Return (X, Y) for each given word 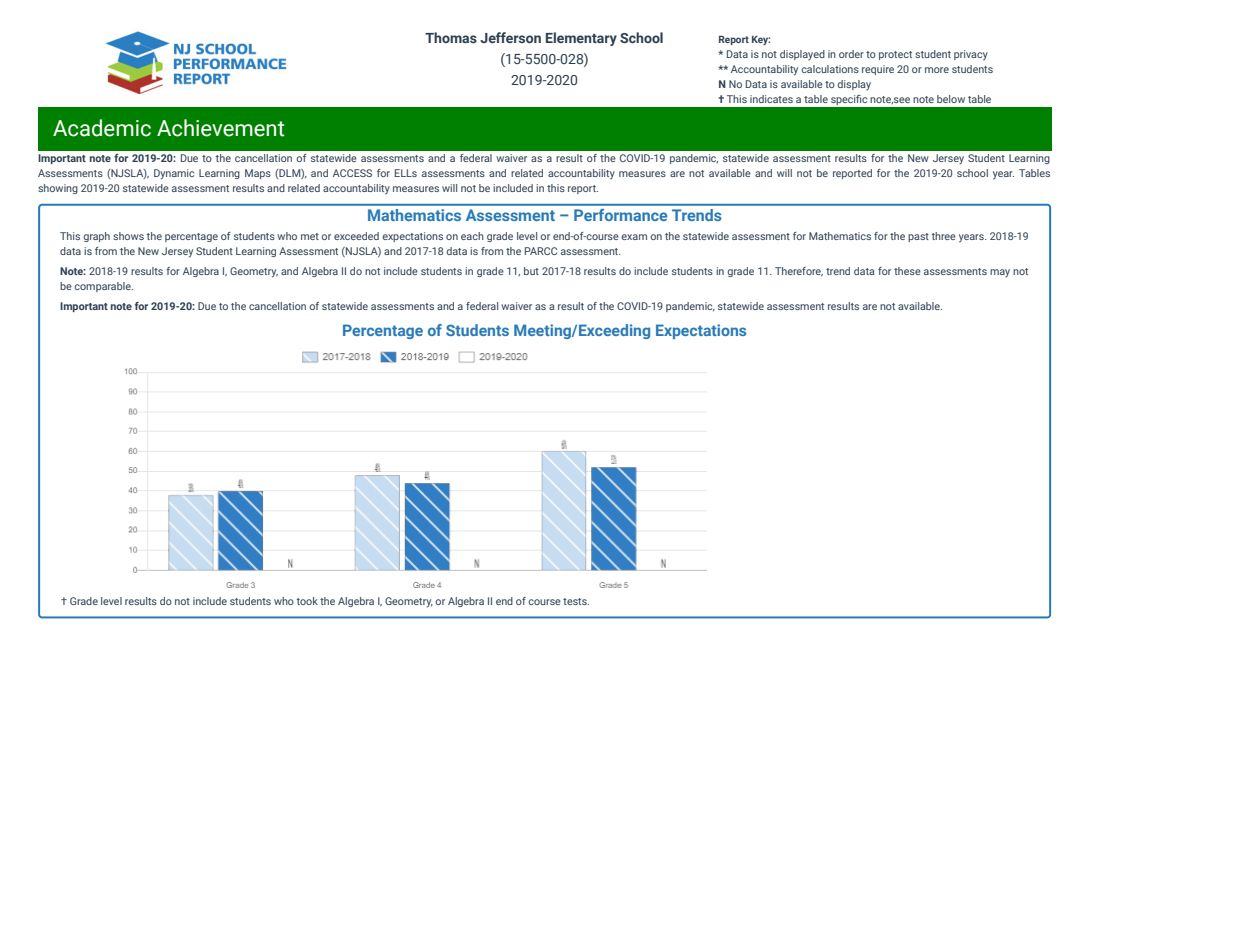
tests (576, 601)
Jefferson (510, 37)
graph (96, 237)
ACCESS (352, 173)
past (918, 237)
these (907, 271)
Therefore (799, 272)
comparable (103, 287)
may (1000, 273)
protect (895, 55)
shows (128, 236)
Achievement (220, 128)
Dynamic (174, 174)
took (307, 601)
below (951, 99)
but (531, 271)
